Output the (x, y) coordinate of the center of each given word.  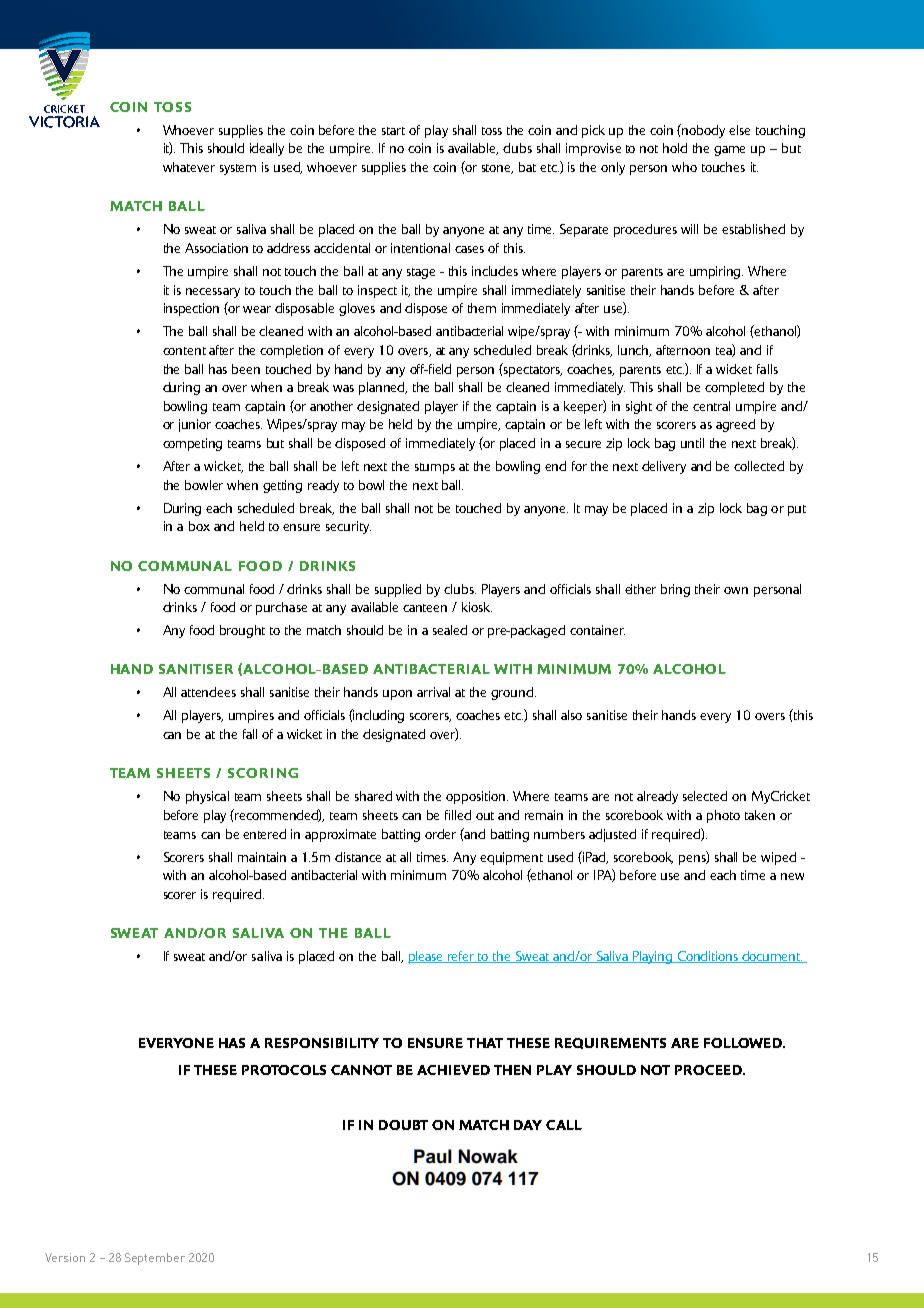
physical (207, 797)
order (440, 834)
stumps (435, 468)
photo (723, 816)
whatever (189, 167)
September (155, 1259)
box (199, 526)
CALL (564, 1125)
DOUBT (403, 1125)
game (729, 151)
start (393, 131)
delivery (664, 467)
